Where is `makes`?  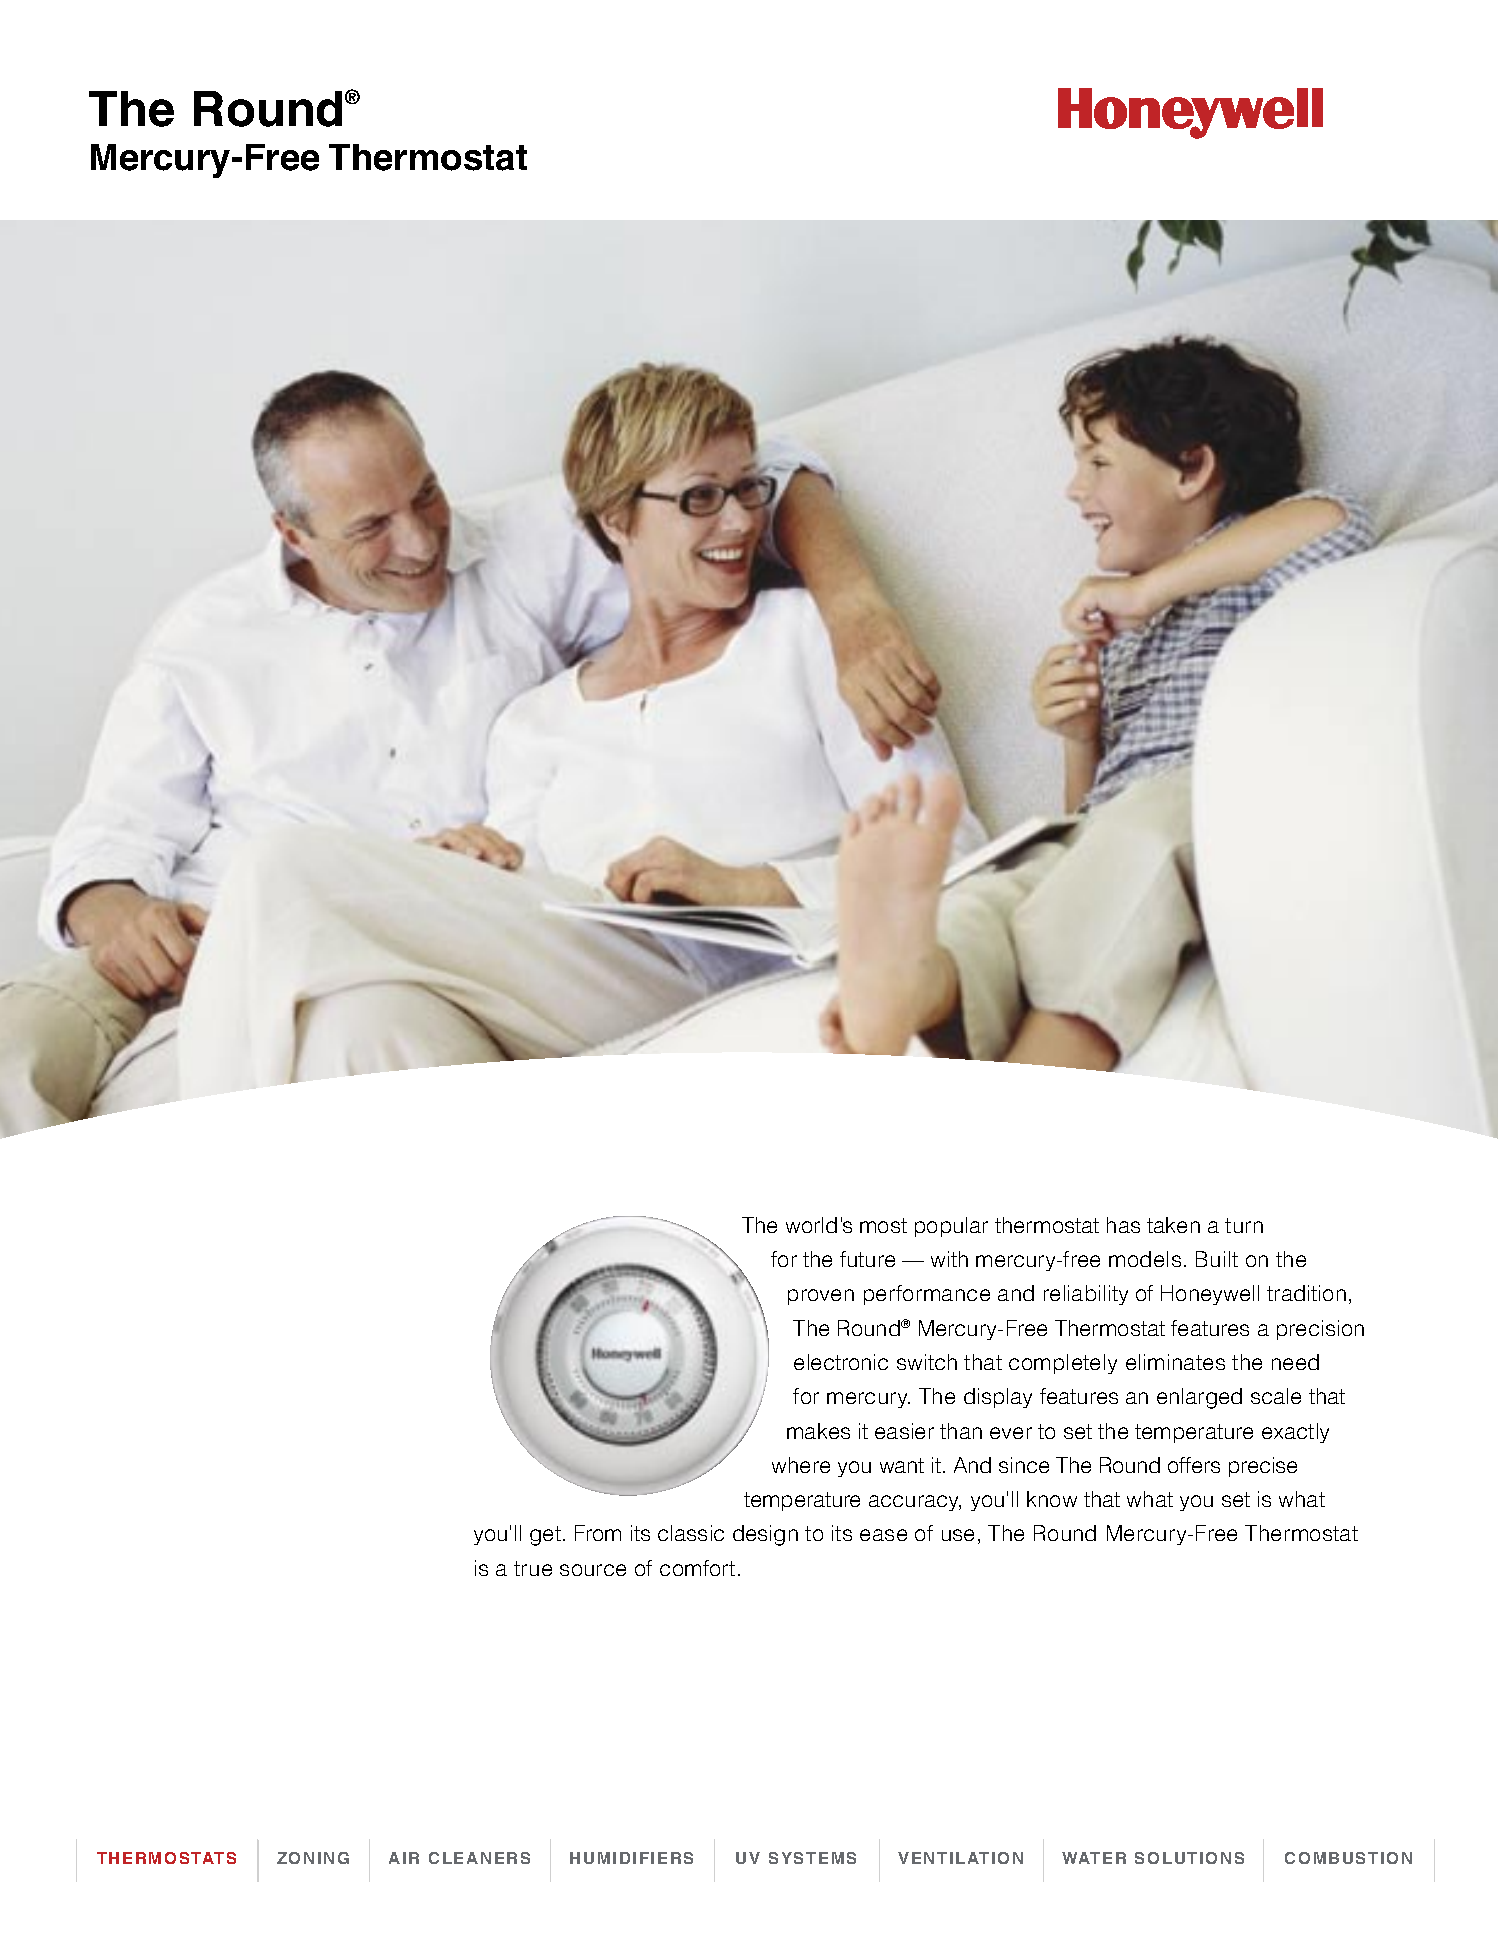 makes is located at coordinates (818, 1431).
